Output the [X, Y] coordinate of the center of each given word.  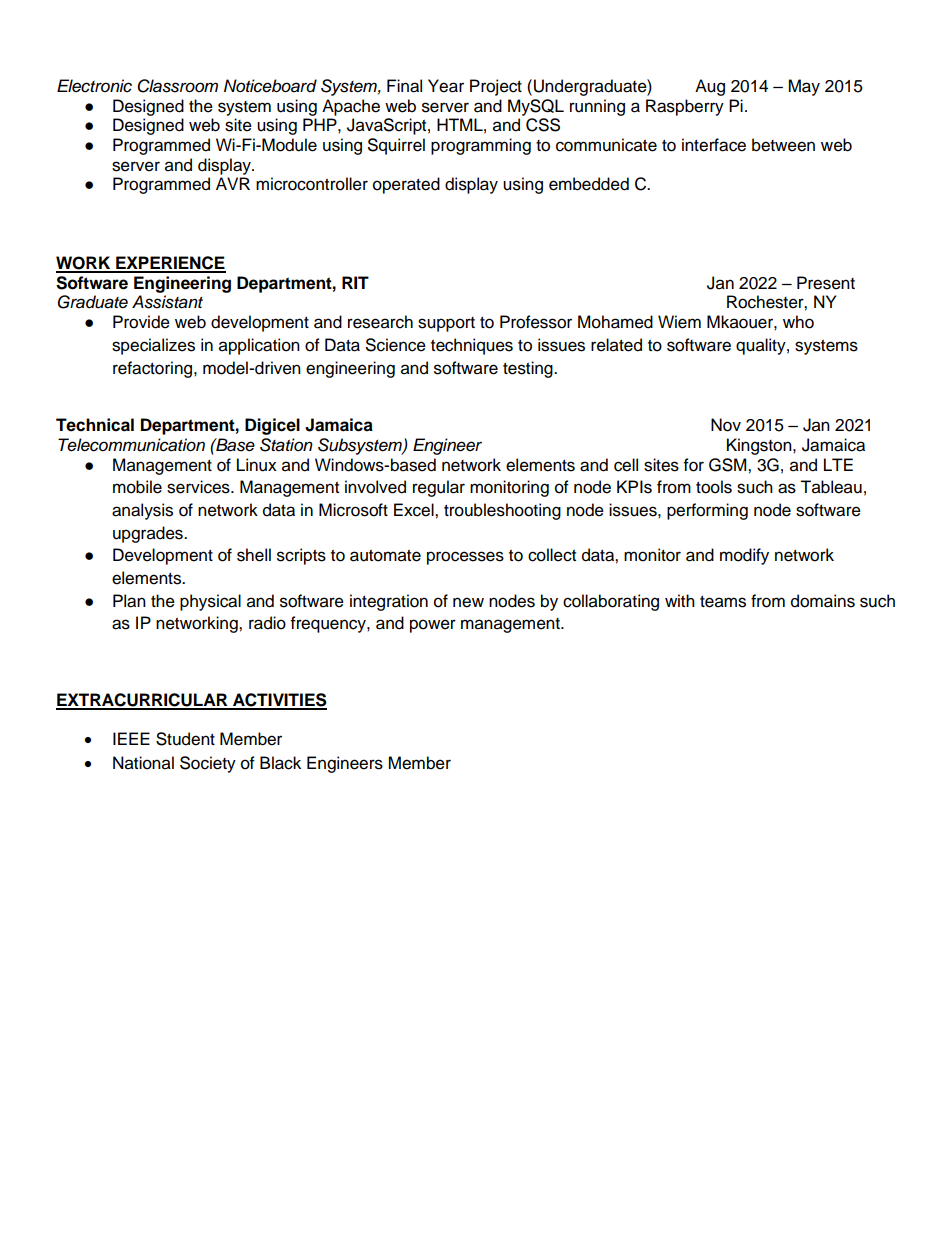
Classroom [177, 86]
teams [723, 602]
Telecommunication [131, 445]
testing [529, 369]
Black [280, 763]
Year [446, 86]
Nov [726, 425]
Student [185, 739]
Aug [710, 87]
